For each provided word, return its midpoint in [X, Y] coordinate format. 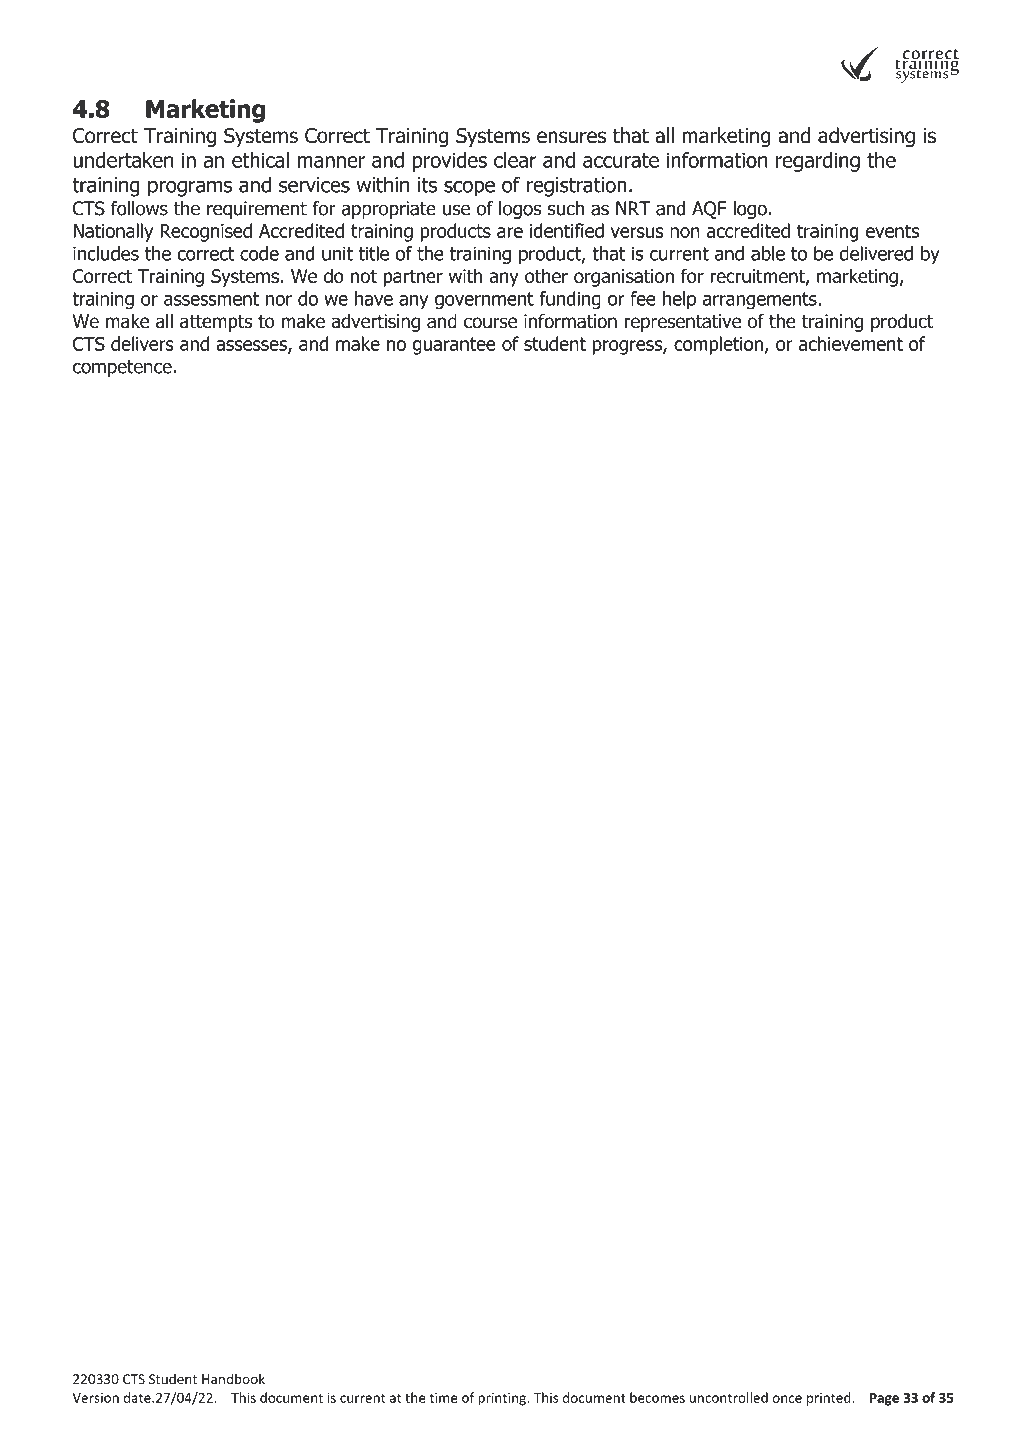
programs [190, 189]
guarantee [454, 346]
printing [503, 1399]
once [787, 1399]
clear [515, 160]
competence [123, 368]
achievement [851, 343]
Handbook [233, 1378]
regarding [818, 162]
